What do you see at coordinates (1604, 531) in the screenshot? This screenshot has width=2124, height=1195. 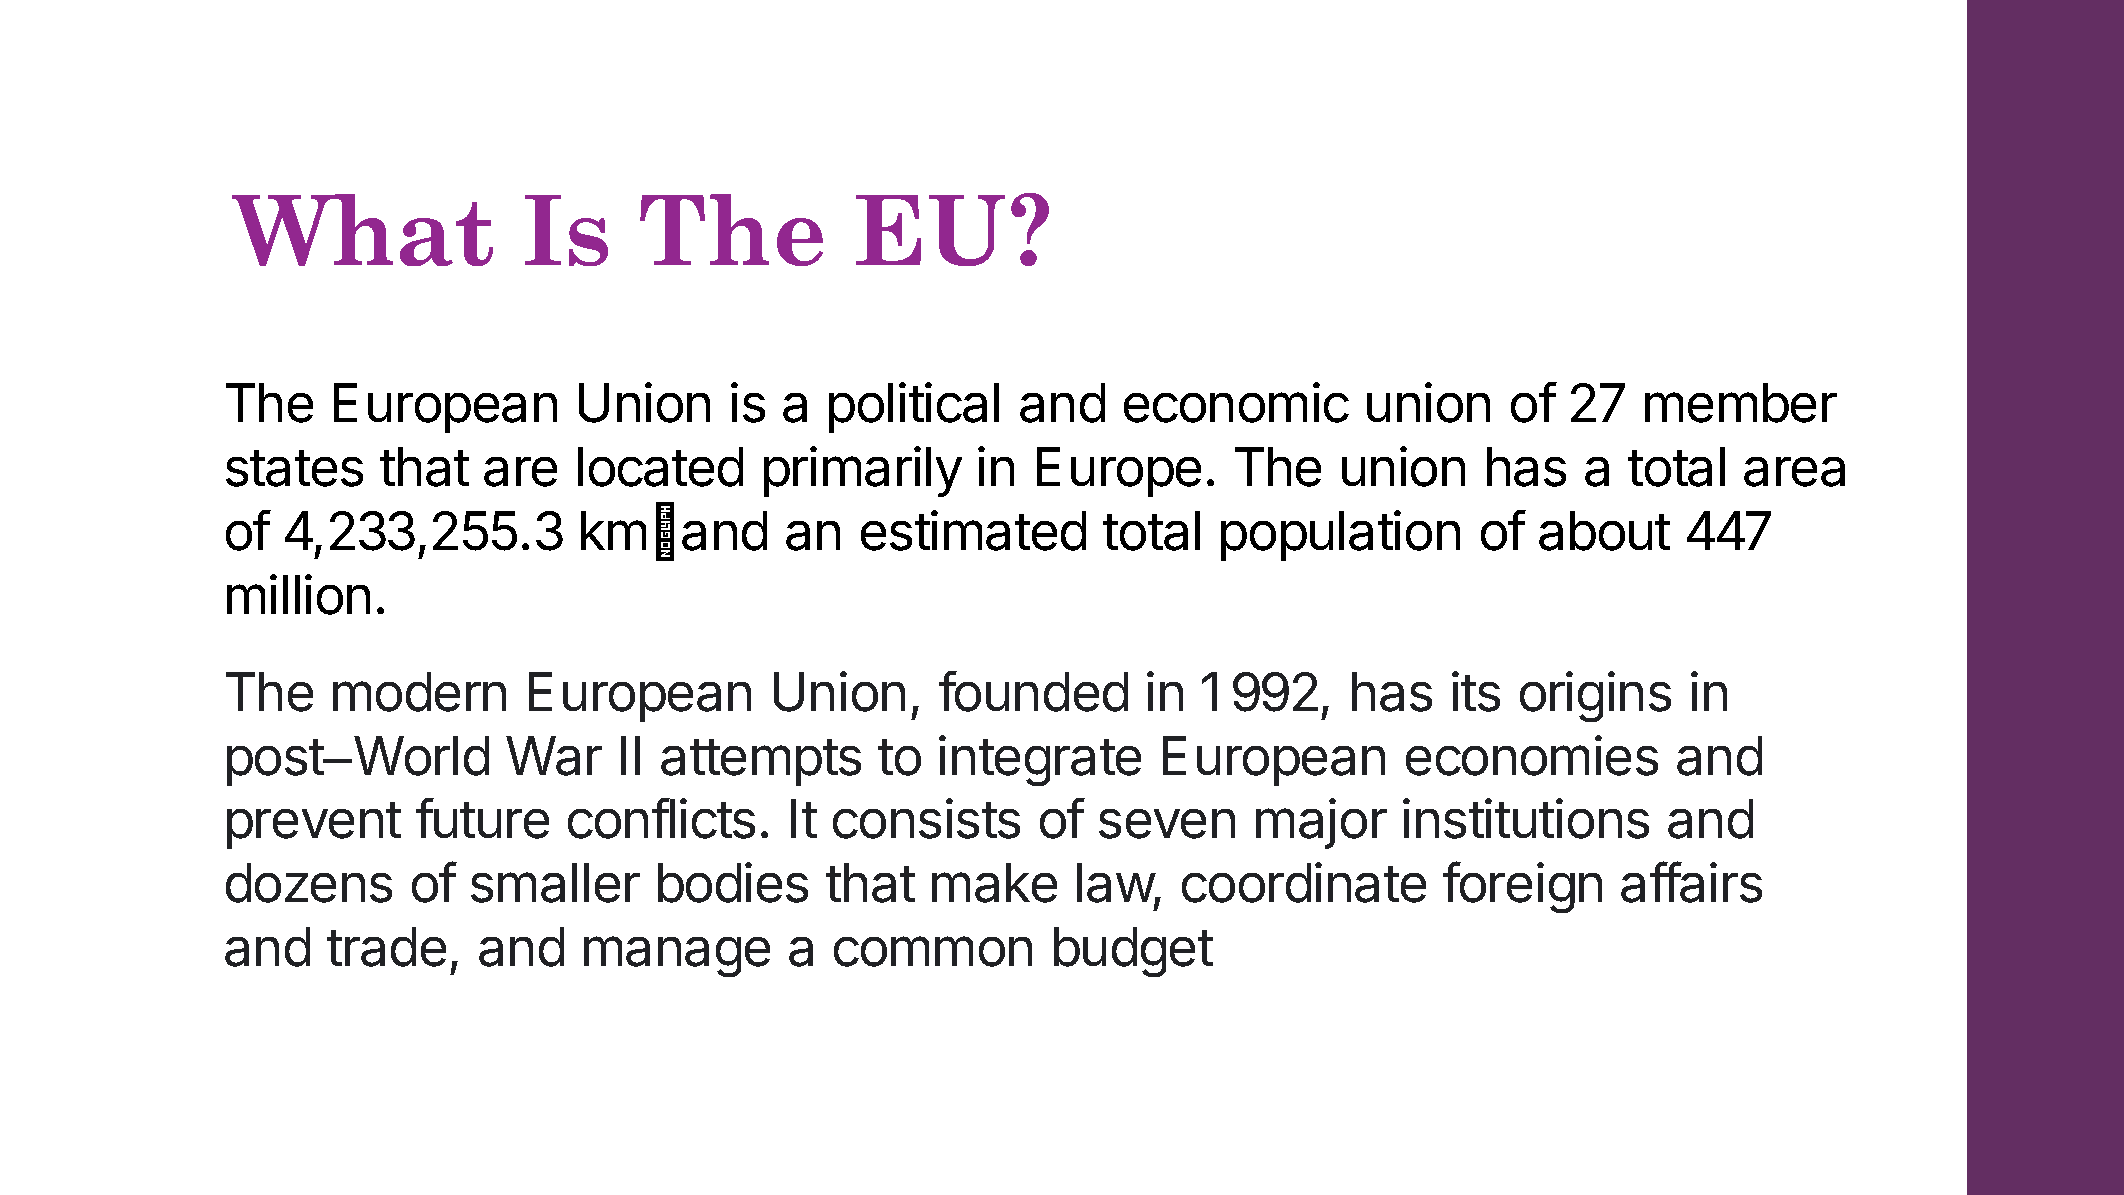 I see `about` at bounding box center [1604, 531].
